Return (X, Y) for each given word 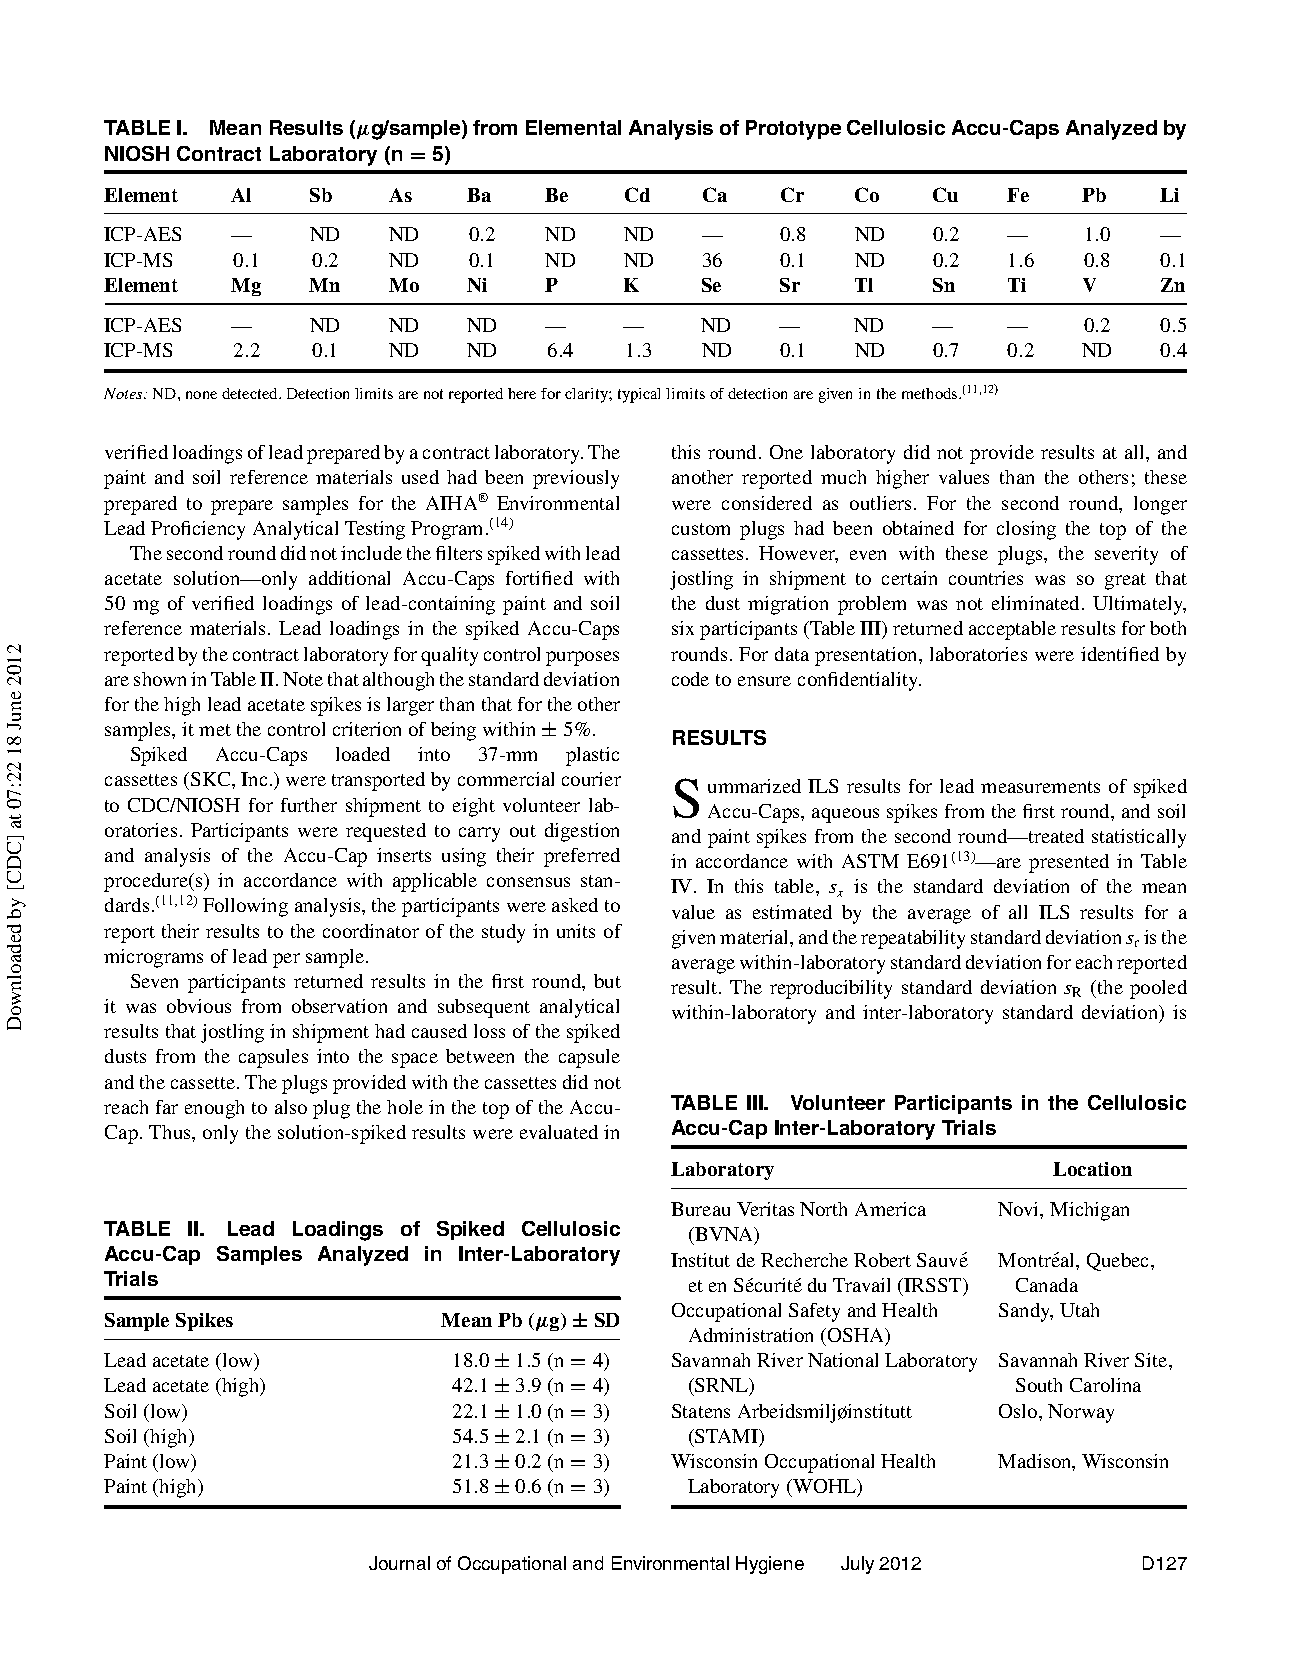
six (683, 628)
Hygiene (770, 1565)
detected (251, 393)
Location (1092, 1169)
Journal (399, 1563)
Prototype (793, 130)
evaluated (559, 1132)
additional (349, 578)
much (843, 477)
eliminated (1035, 603)
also (291, 1107)
